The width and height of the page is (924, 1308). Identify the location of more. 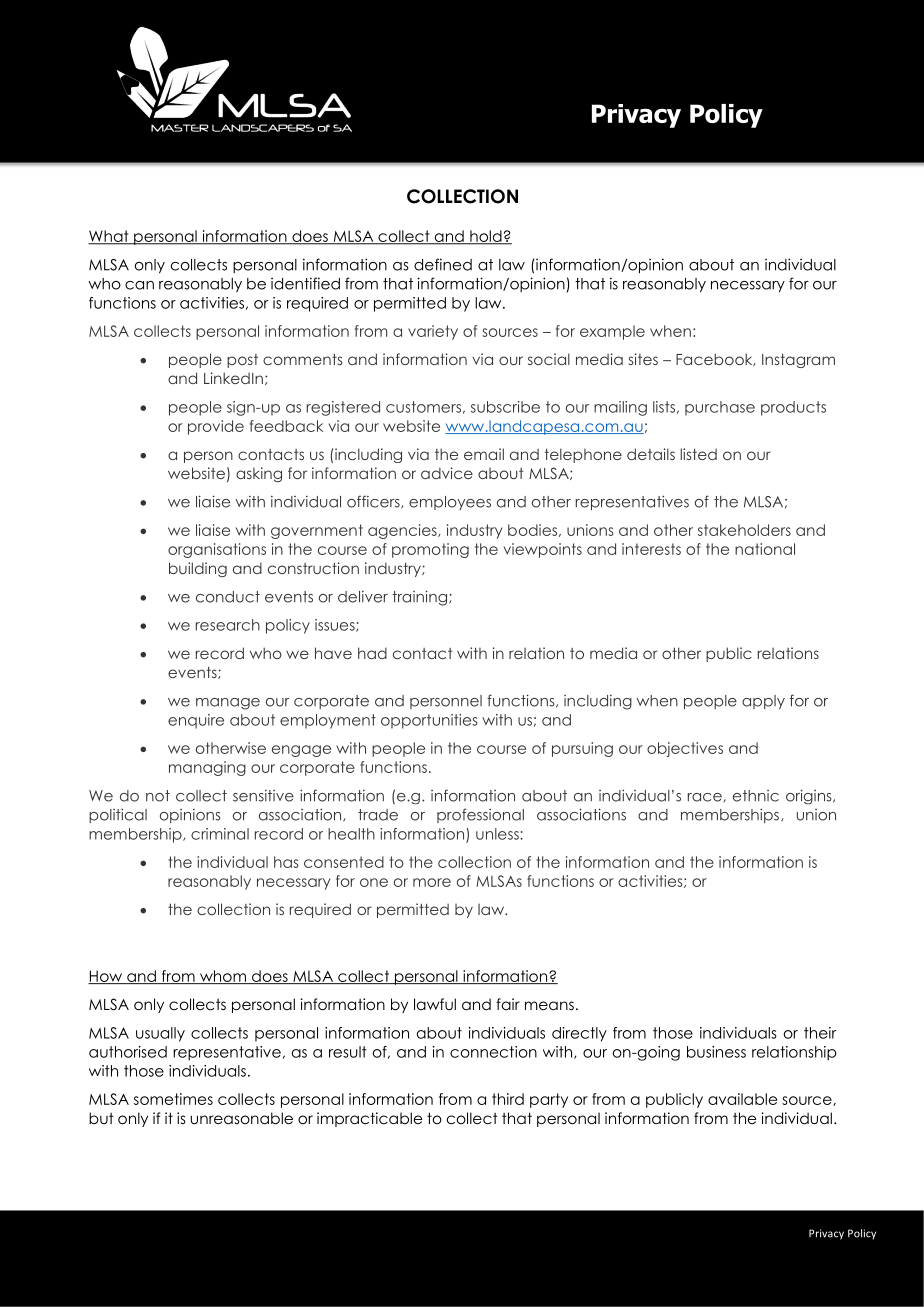
(432, 882).
